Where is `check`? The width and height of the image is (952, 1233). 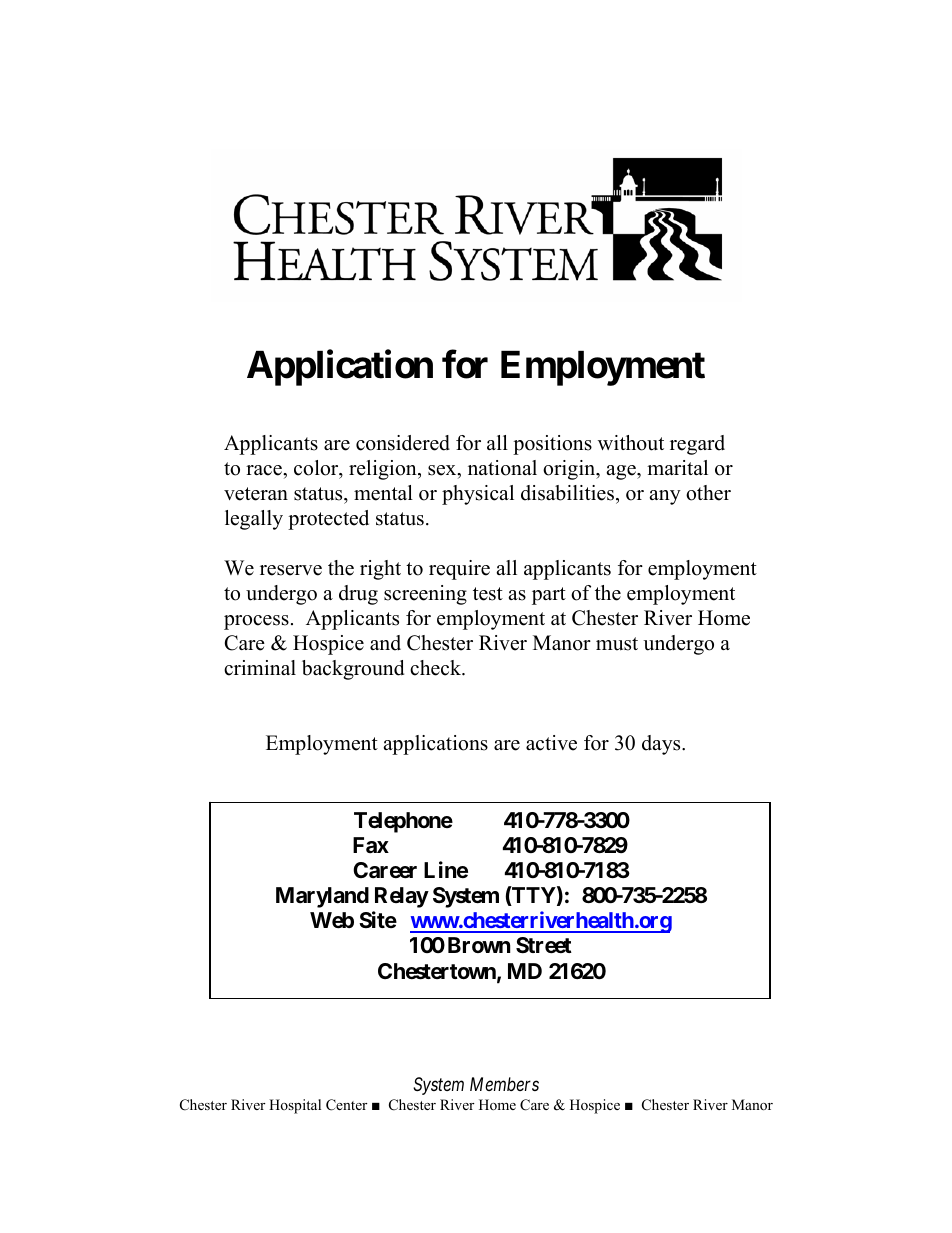 check is located at coordinates (437, 668).
